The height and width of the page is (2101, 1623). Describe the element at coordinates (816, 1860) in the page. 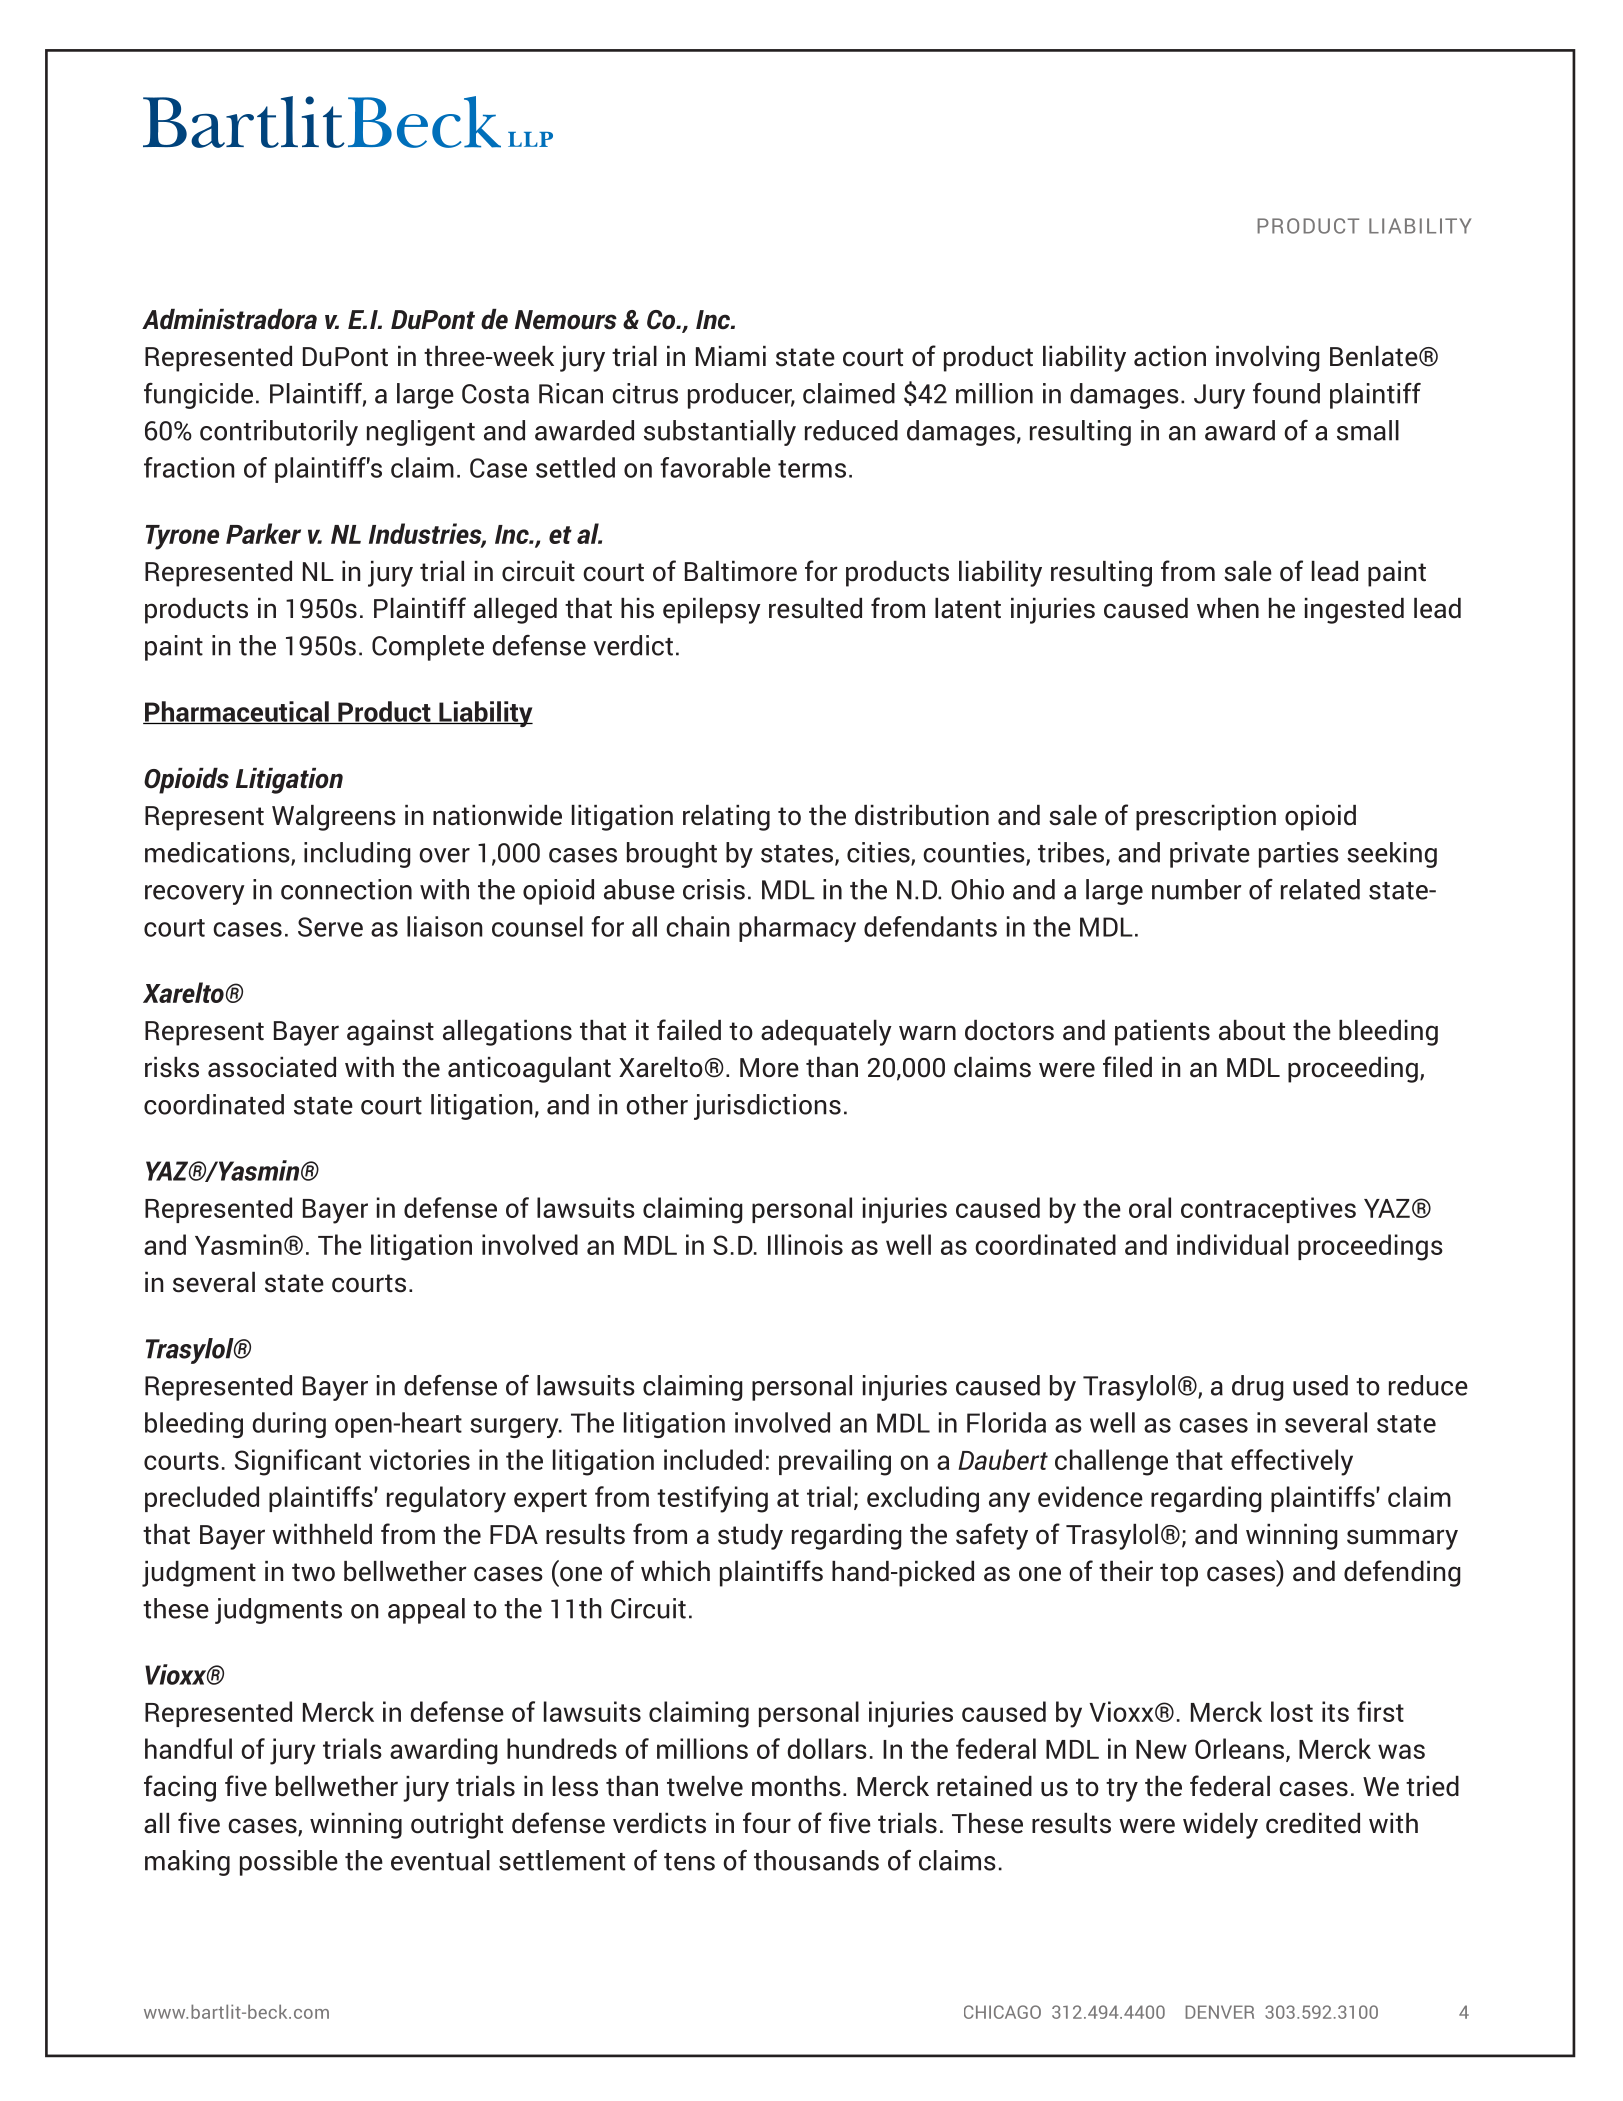

I see `thousands` at that location.
